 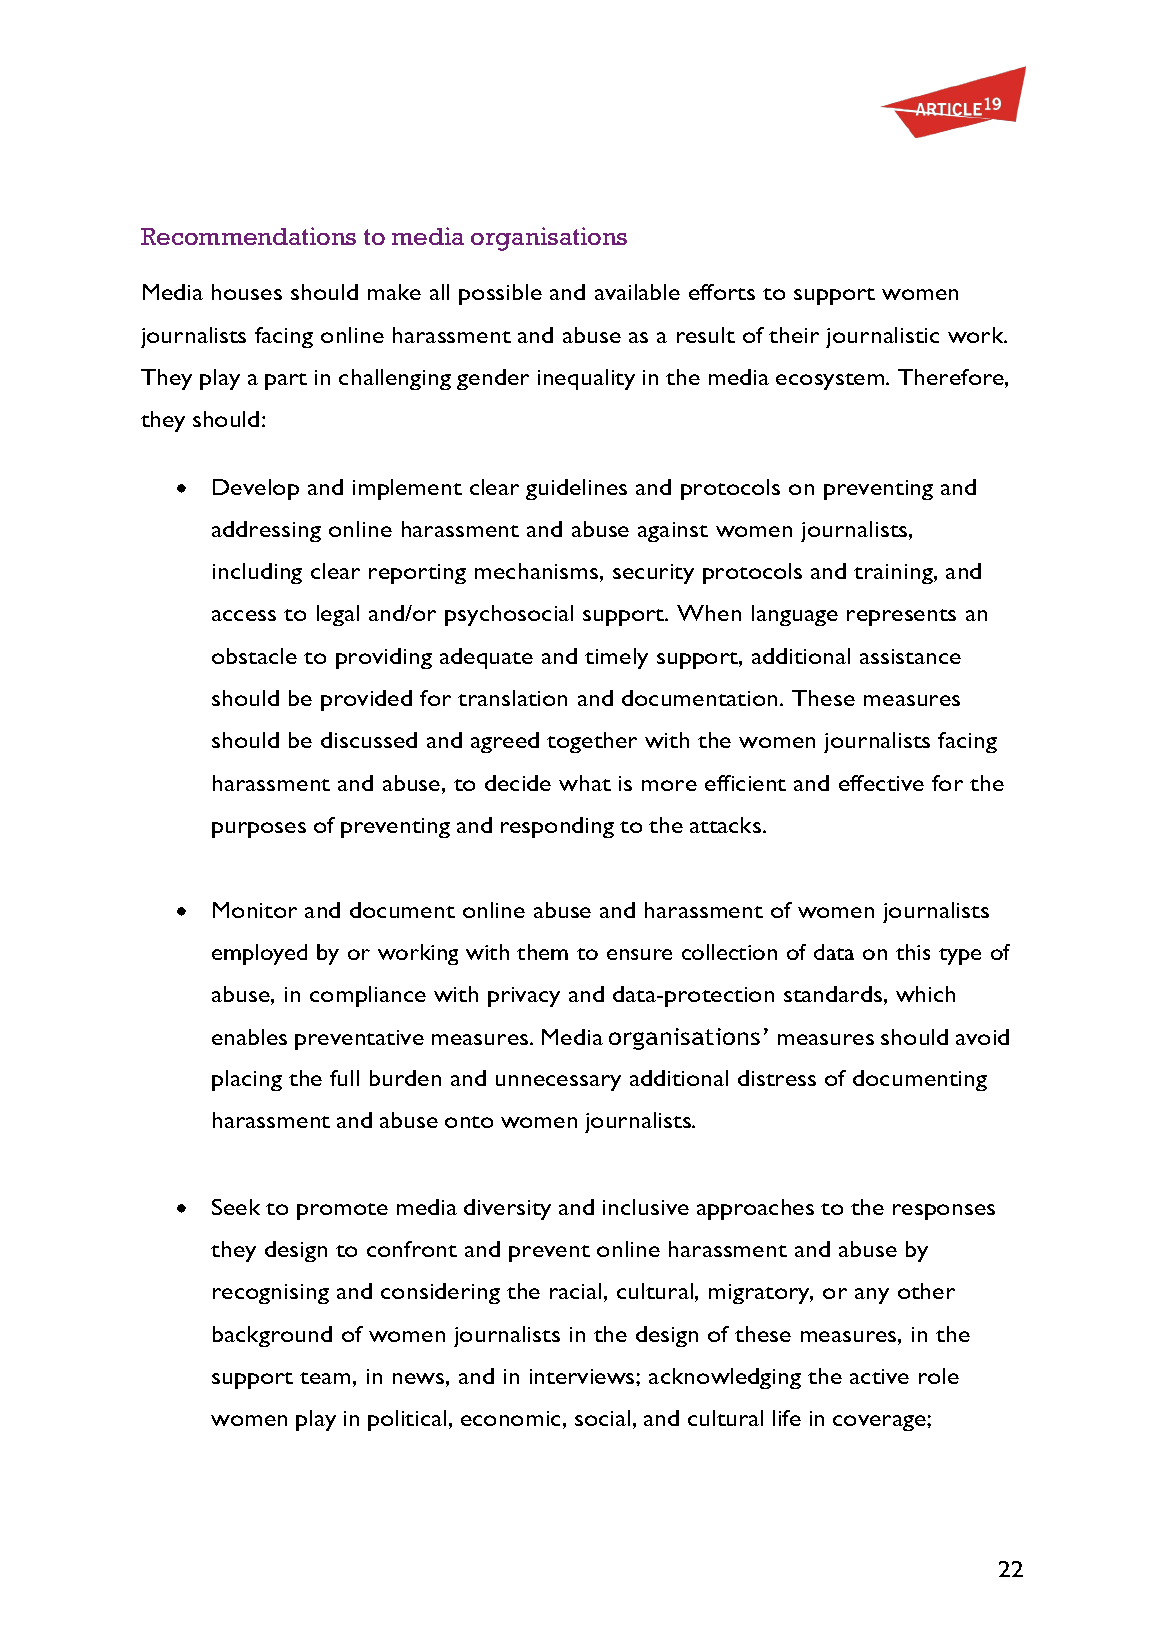 What do you see at coordinates (394, 292) in the screenshot?
I see `make` at bounding box center [394, 292].
